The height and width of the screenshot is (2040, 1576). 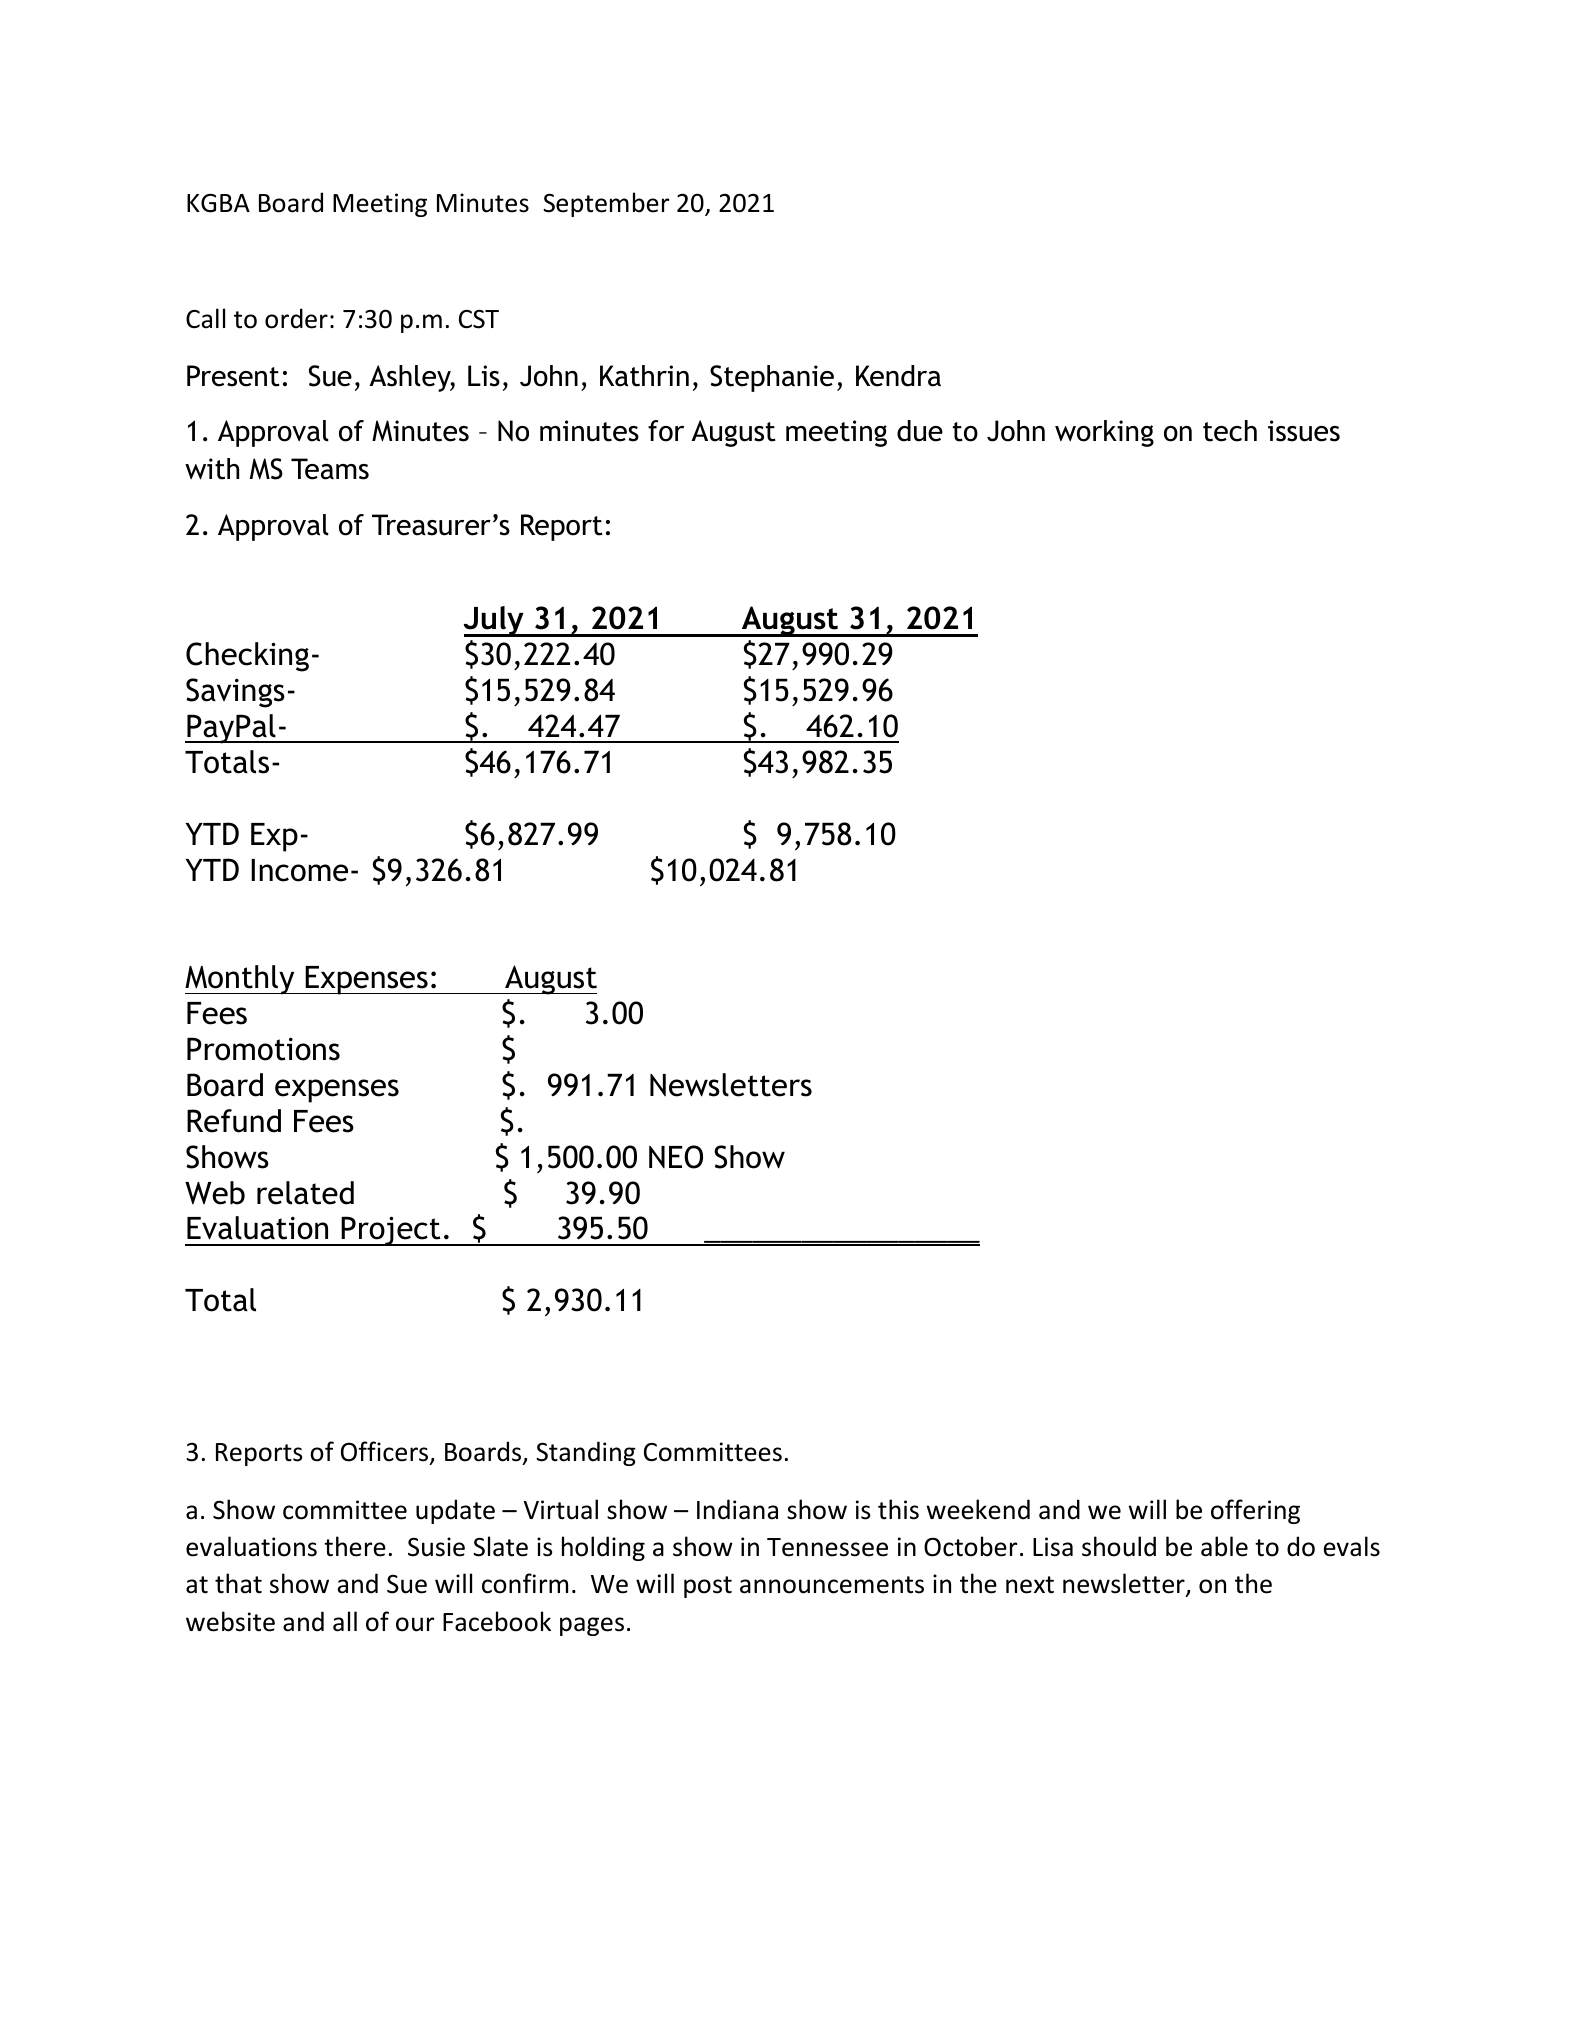 I want to click on offering, so click(x=1255, y=1511).
